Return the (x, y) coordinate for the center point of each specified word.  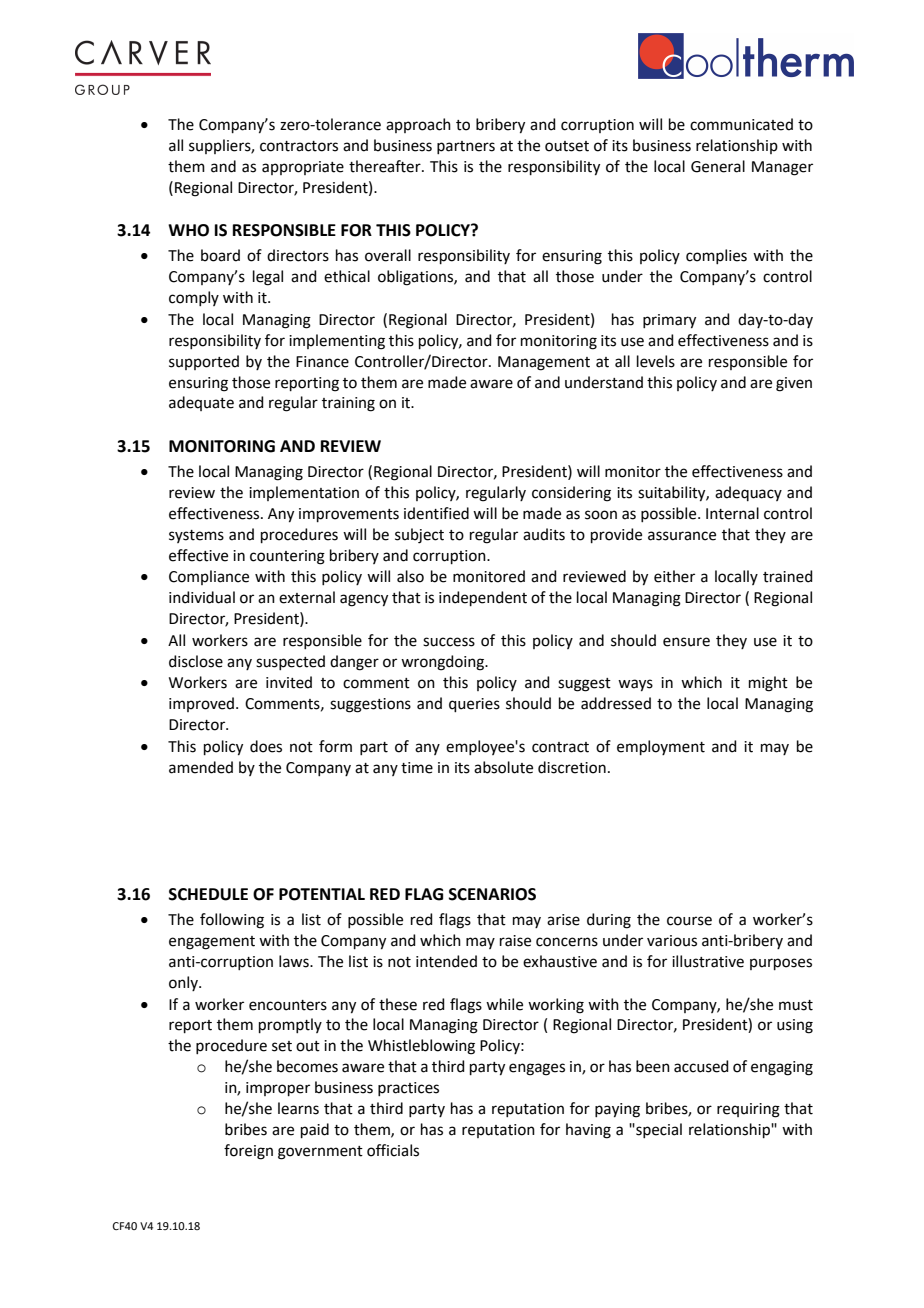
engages (537, 1069)
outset (567, 146)
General (718, 166)
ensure (686, 642)
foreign (248, 1152)
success (449, 642)
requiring (748, 1110)
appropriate (303, 168)
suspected (290, 662)
